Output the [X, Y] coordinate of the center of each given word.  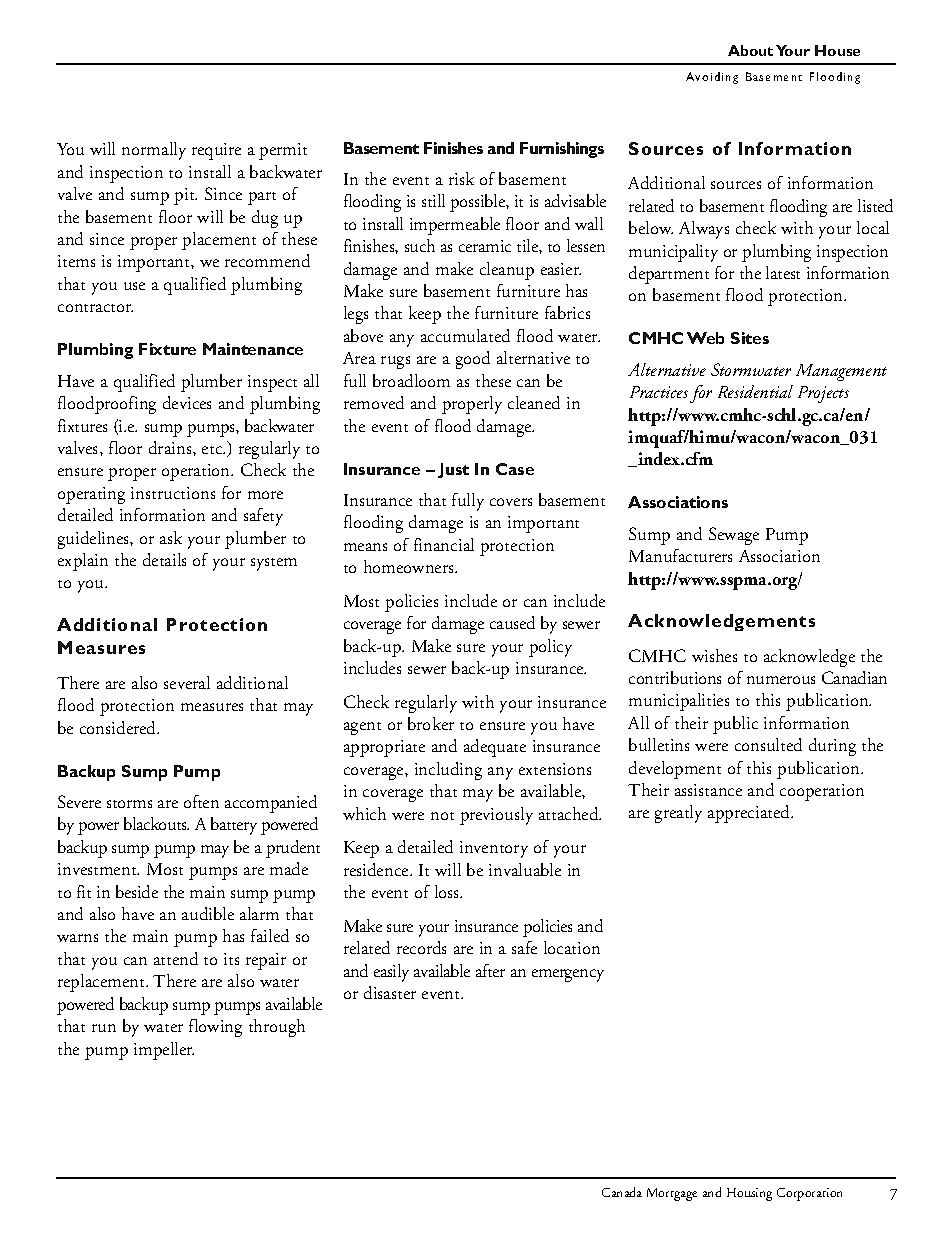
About [750, 50]
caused [512, 622]
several [187, 682]
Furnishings [562, 150]
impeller [164, 1051]
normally [154, 151]
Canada [622, 1192]
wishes [714, 655]
